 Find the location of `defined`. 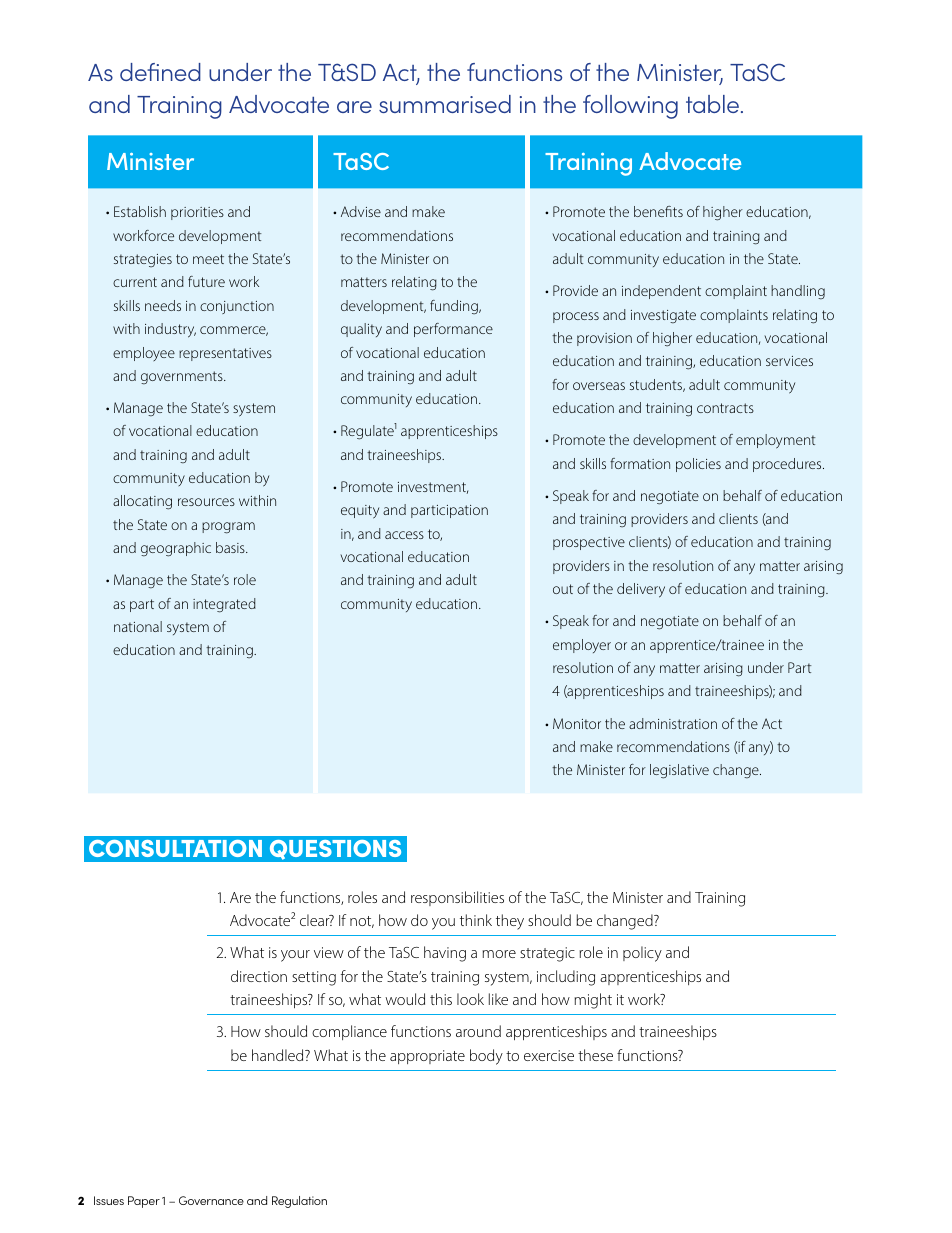

defined is located at coordinates (160, 72).
